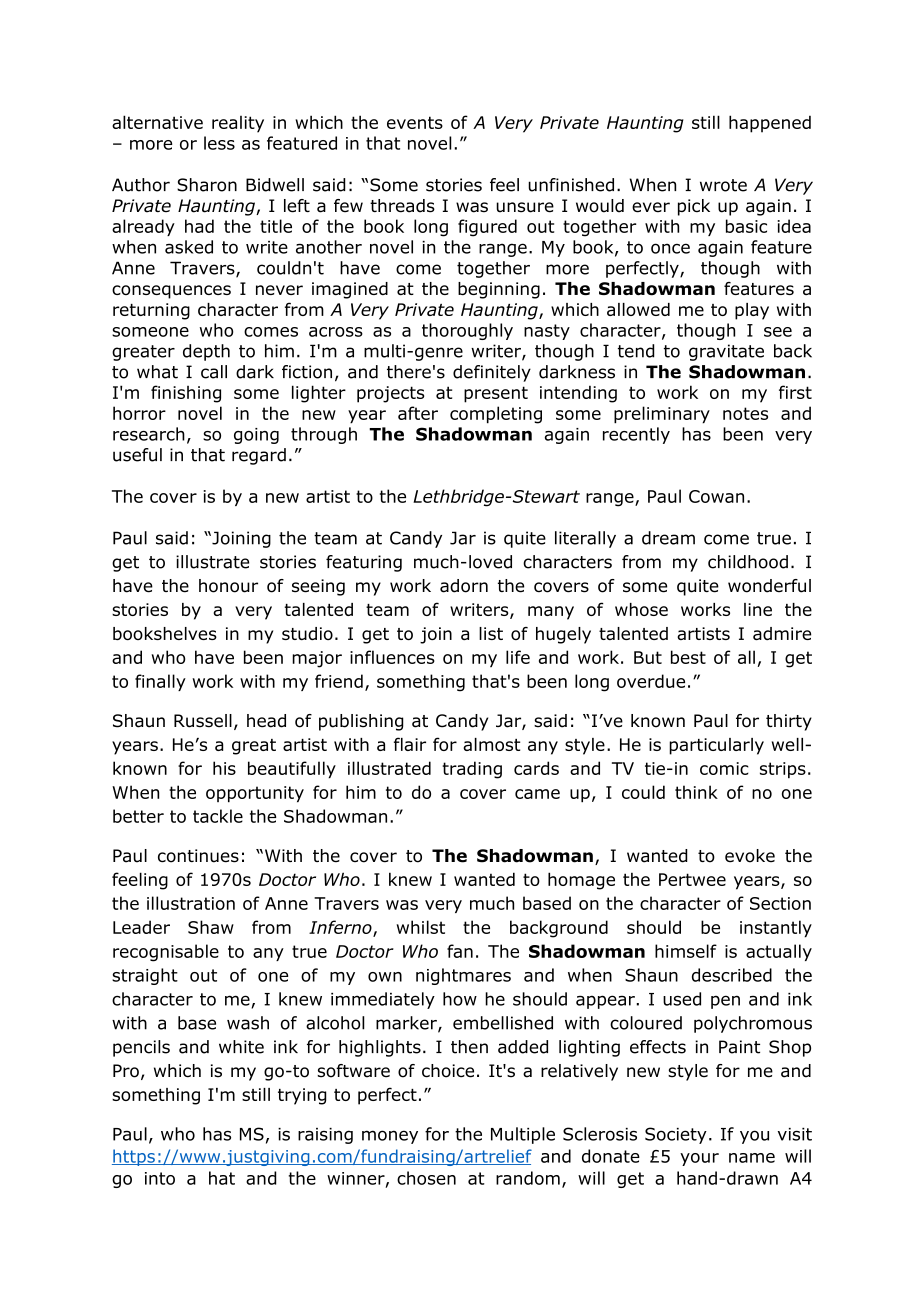 This image has width=924, height=1308. I want to click on regard, so click(259, 456).
